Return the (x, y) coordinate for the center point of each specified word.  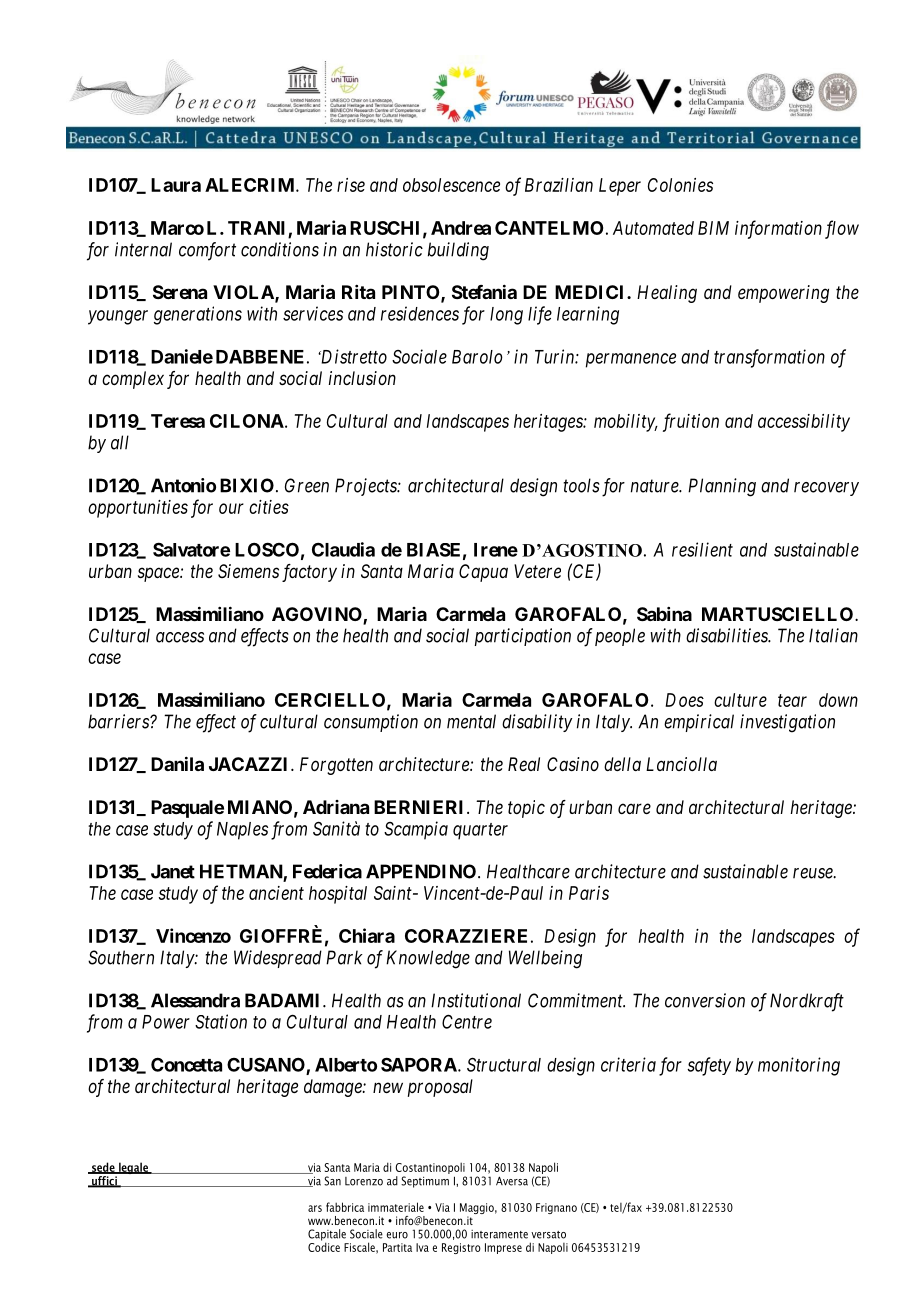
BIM (713, 228)
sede (103, 1168)
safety (709, 1066)
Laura (176, 185)
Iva (422, 1247)
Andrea (461, 228)
